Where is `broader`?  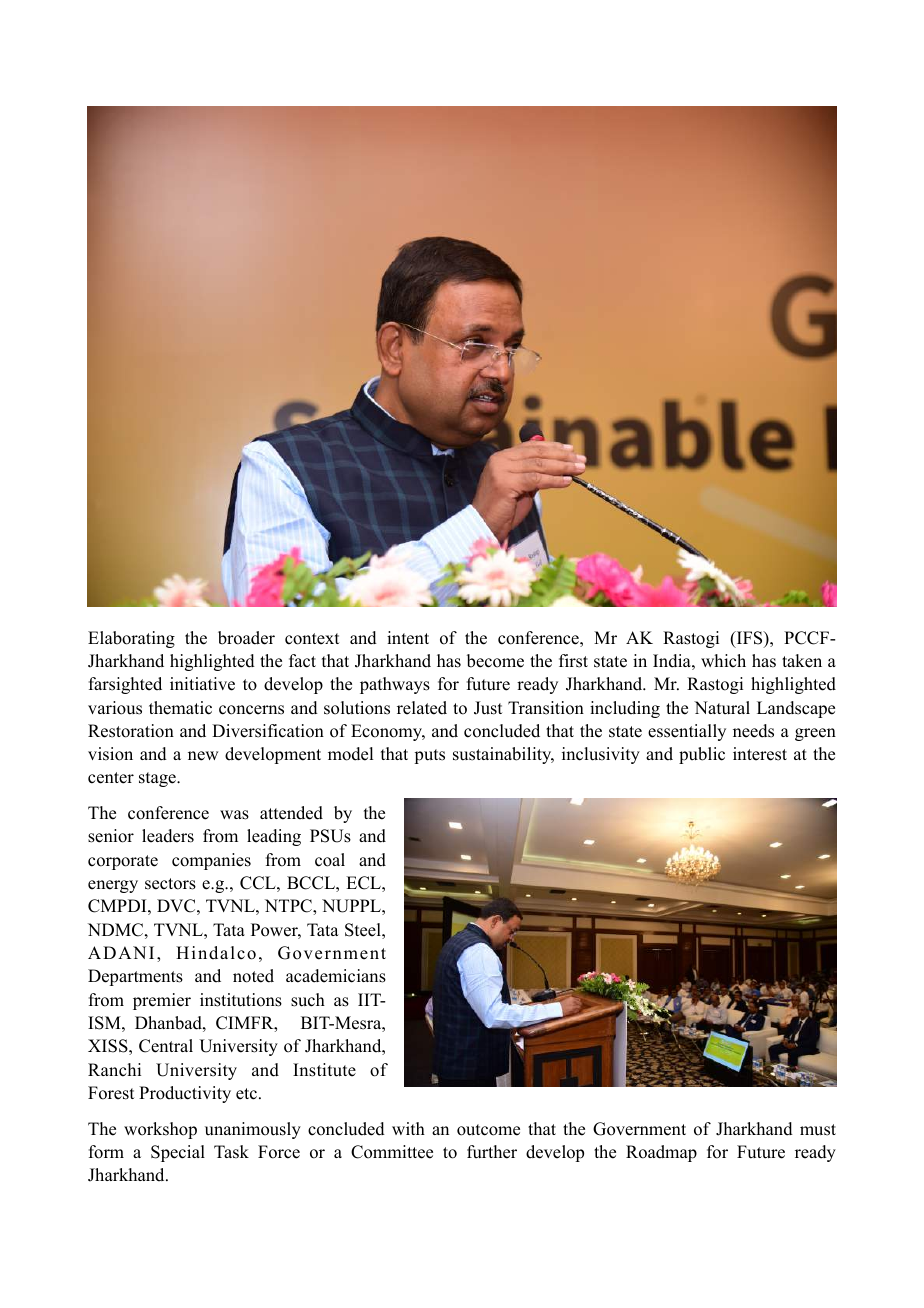 broader is located at coordinates (246, 638).
